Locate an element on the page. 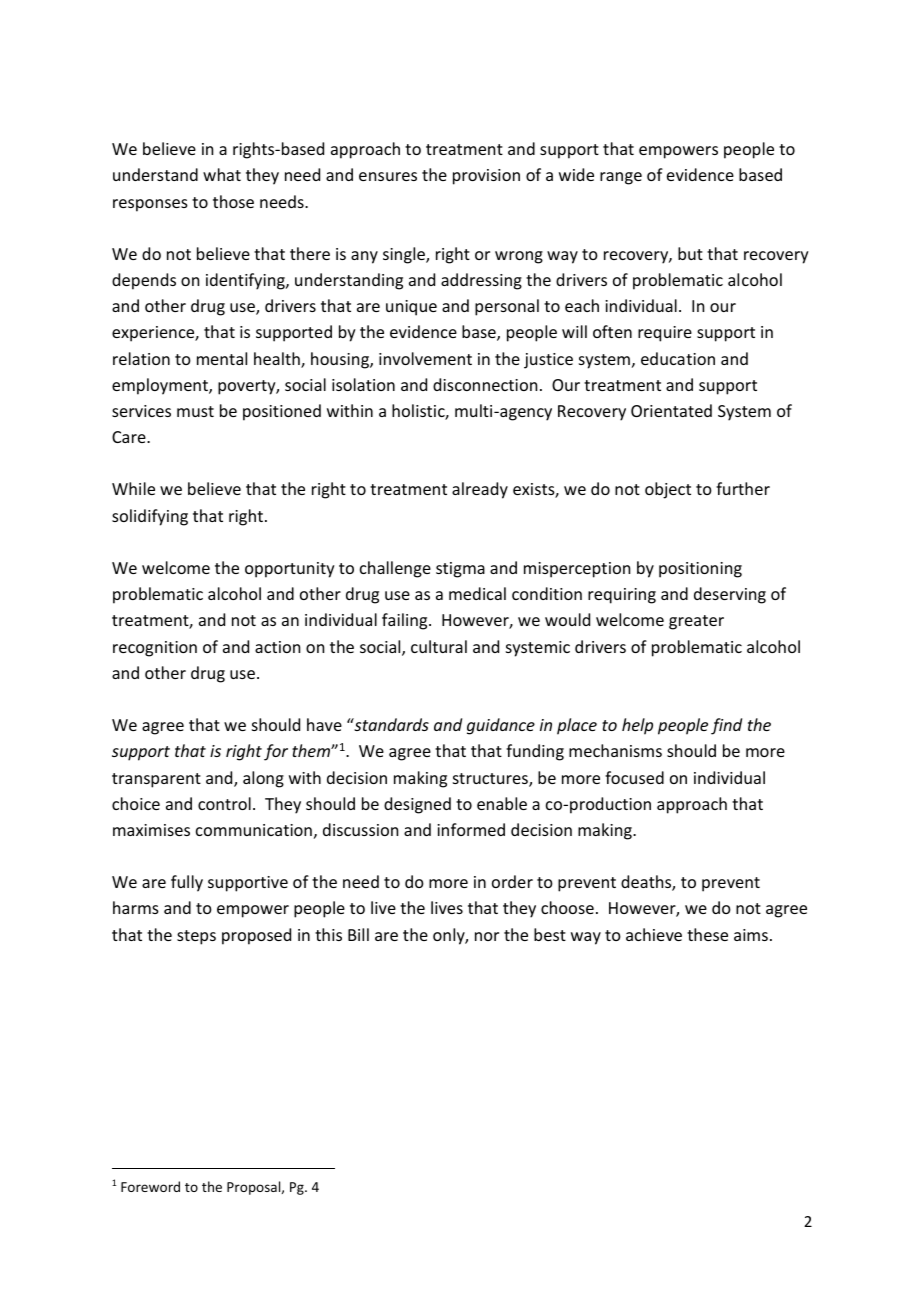 The image size is (924, 1308). provision is located at coordinates (486, 177).
